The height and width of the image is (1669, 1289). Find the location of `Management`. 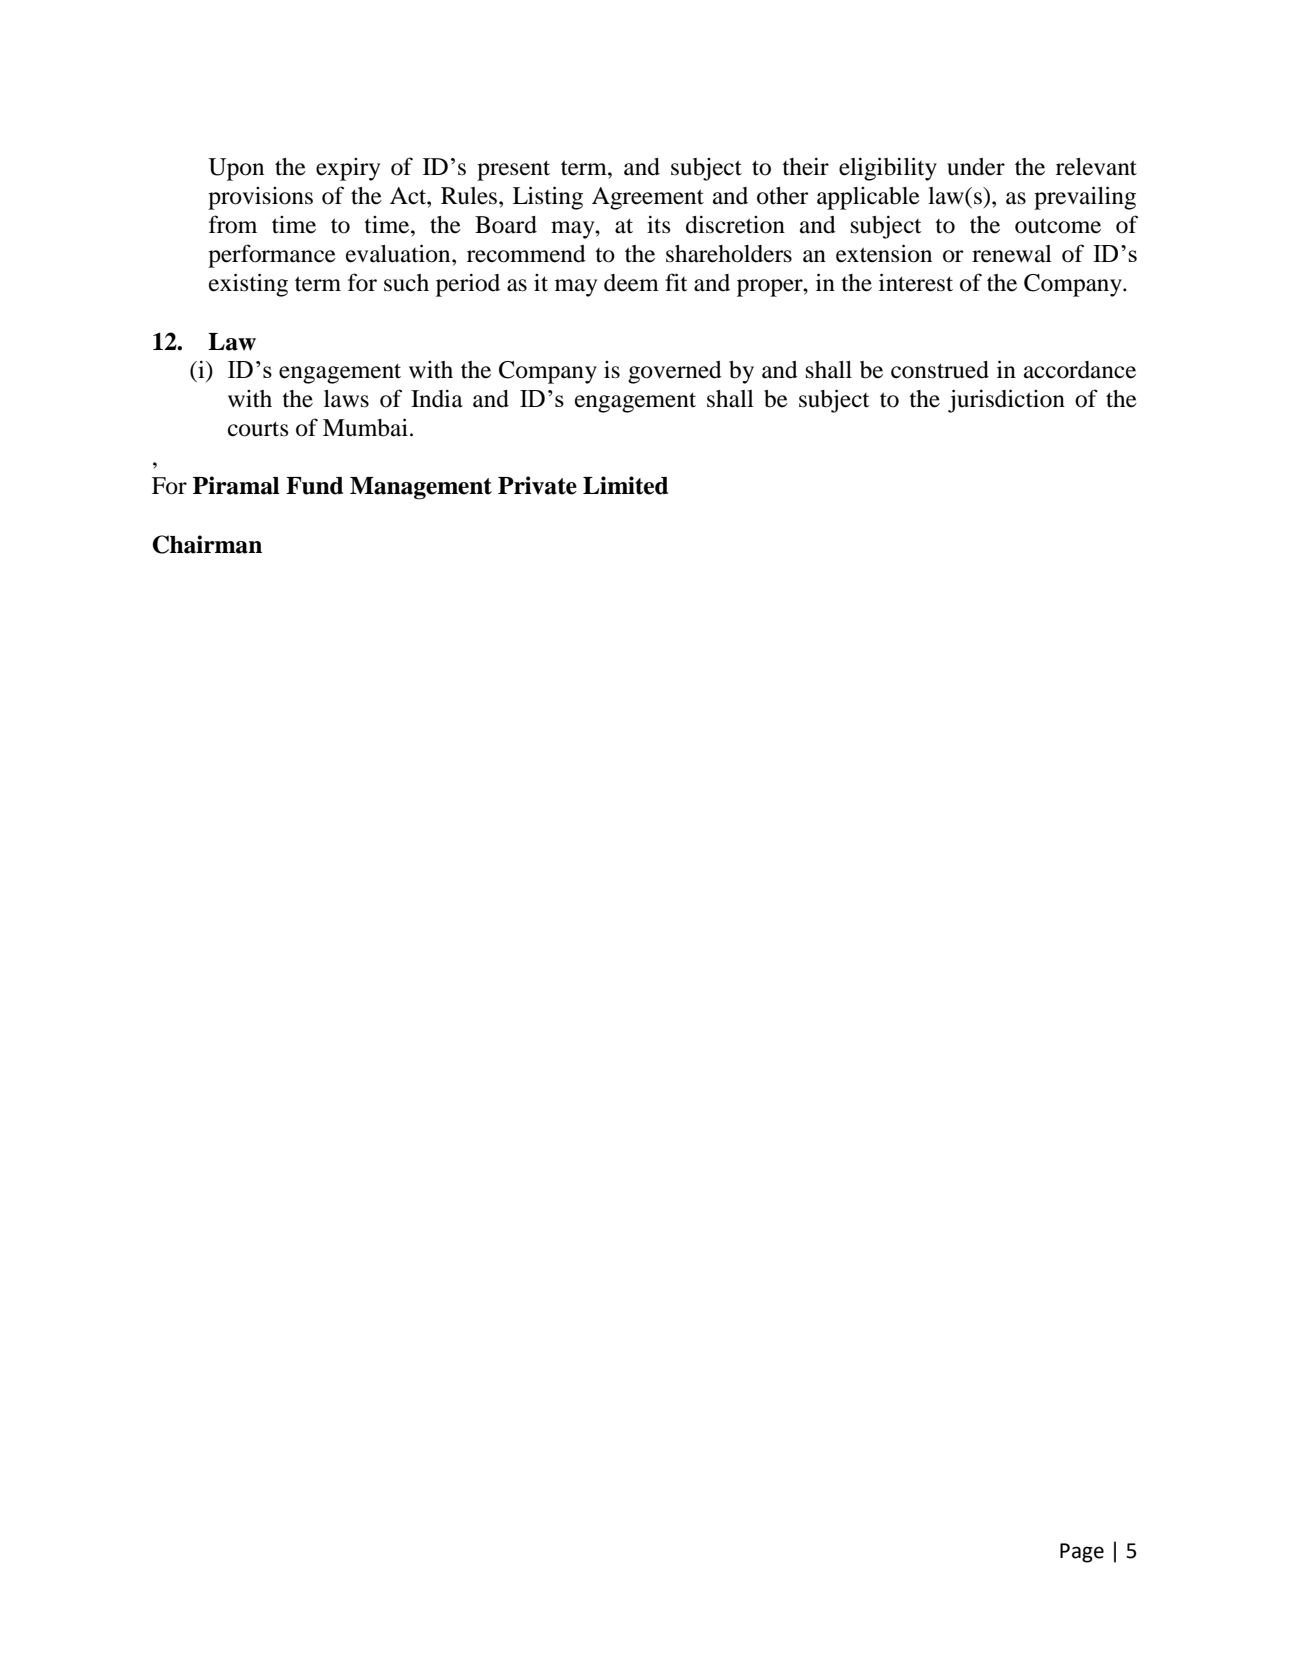

Management is located at coordinates (421, 488).
